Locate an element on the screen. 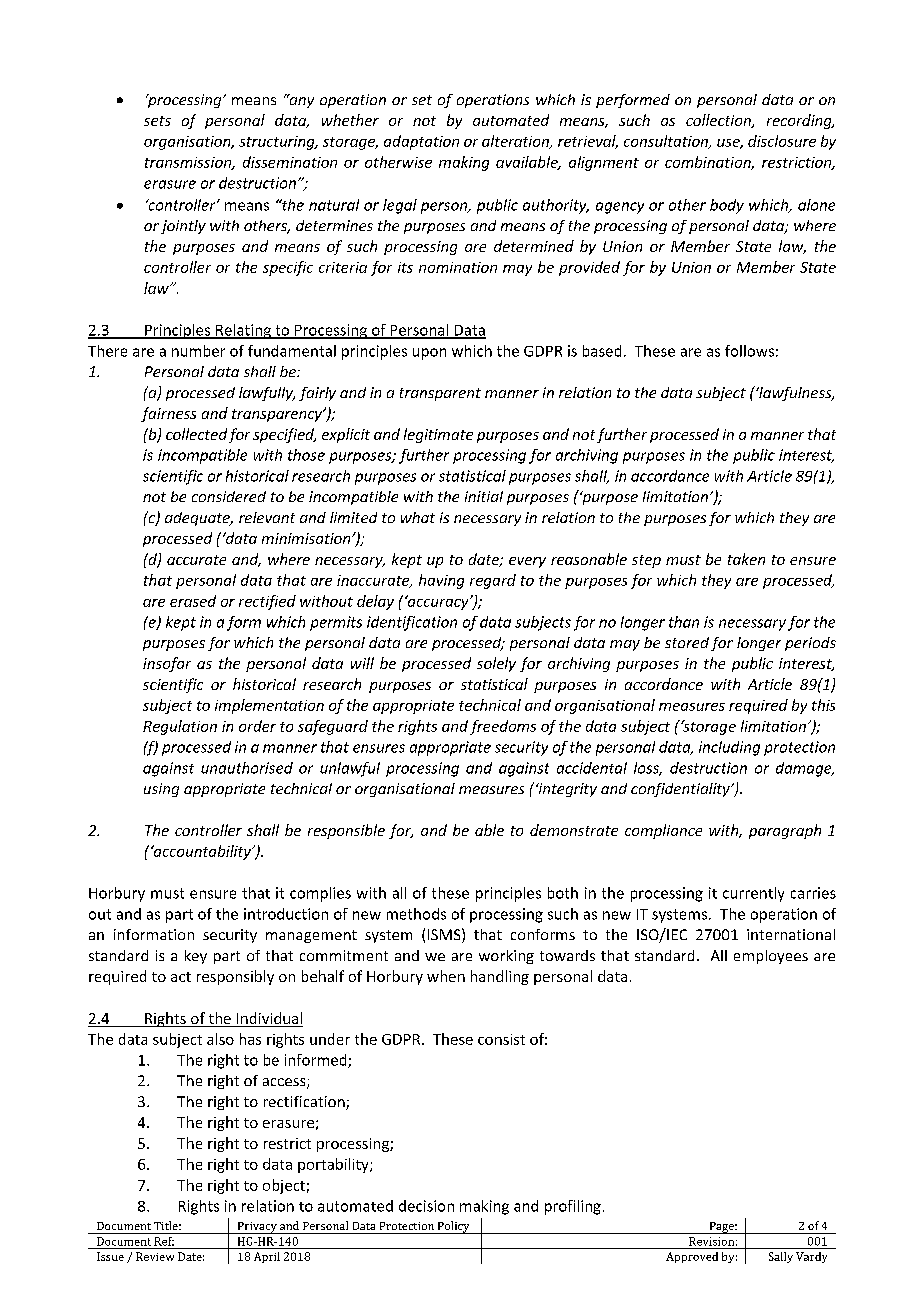 Image resolution: width=924 pixels, height=1308 pixels. demonstrate is located at coordinates (574, 830).
